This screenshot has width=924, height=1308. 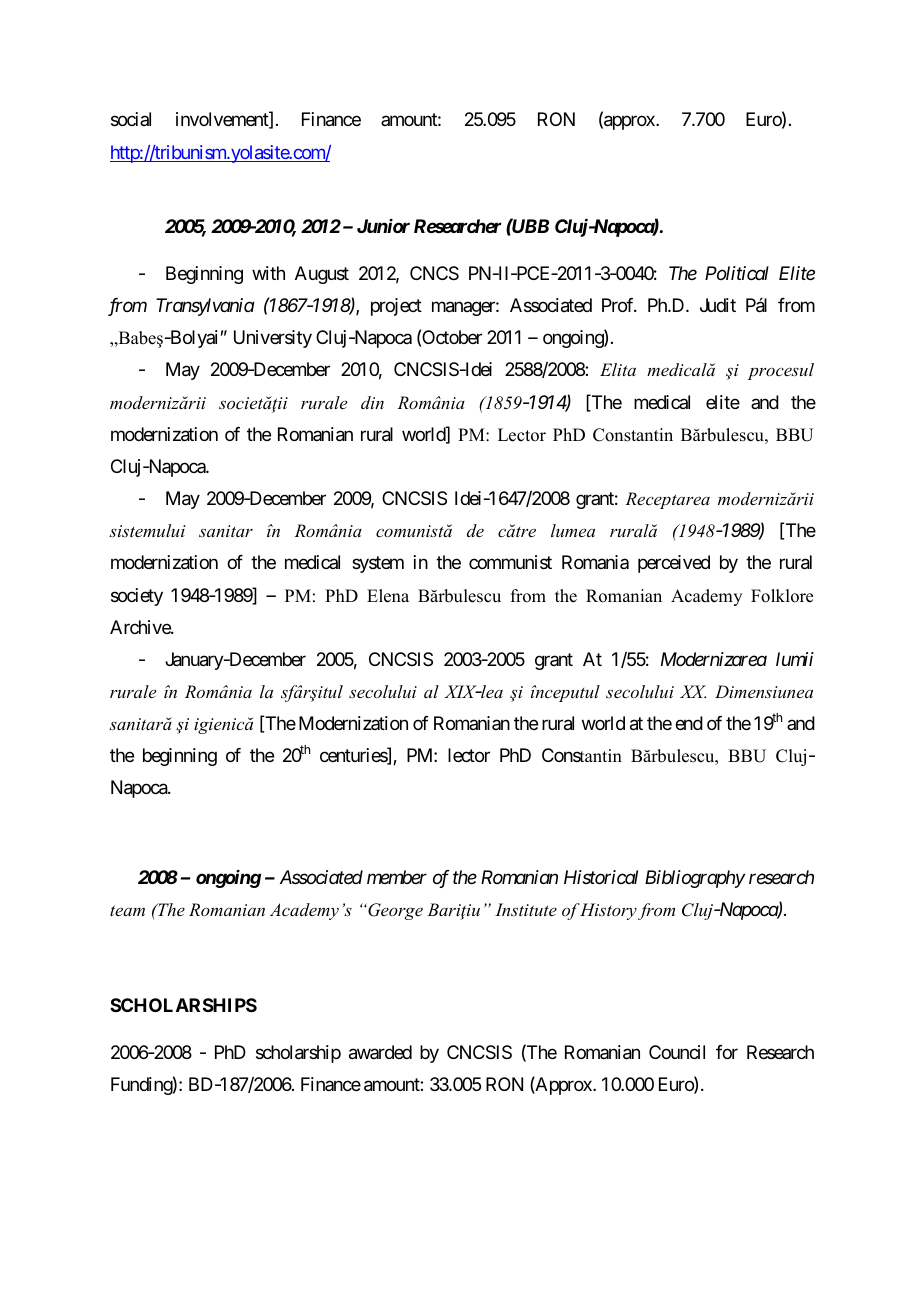 What do you see at coordinates (273, 339) in the screenshot?
I see `University` at bounding box center [273, 339].
